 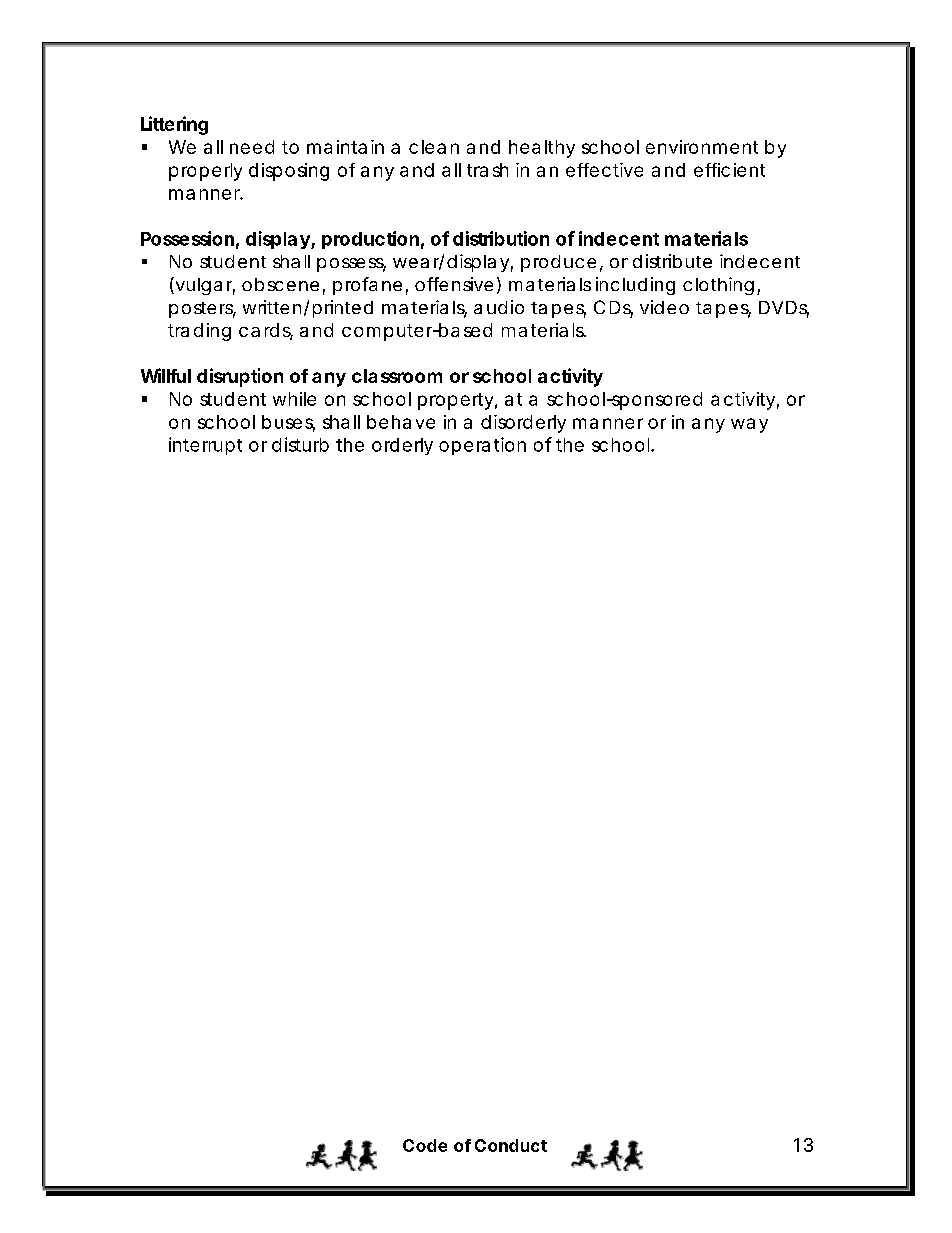 I want to click on environment, so click(x=702, y=147).
